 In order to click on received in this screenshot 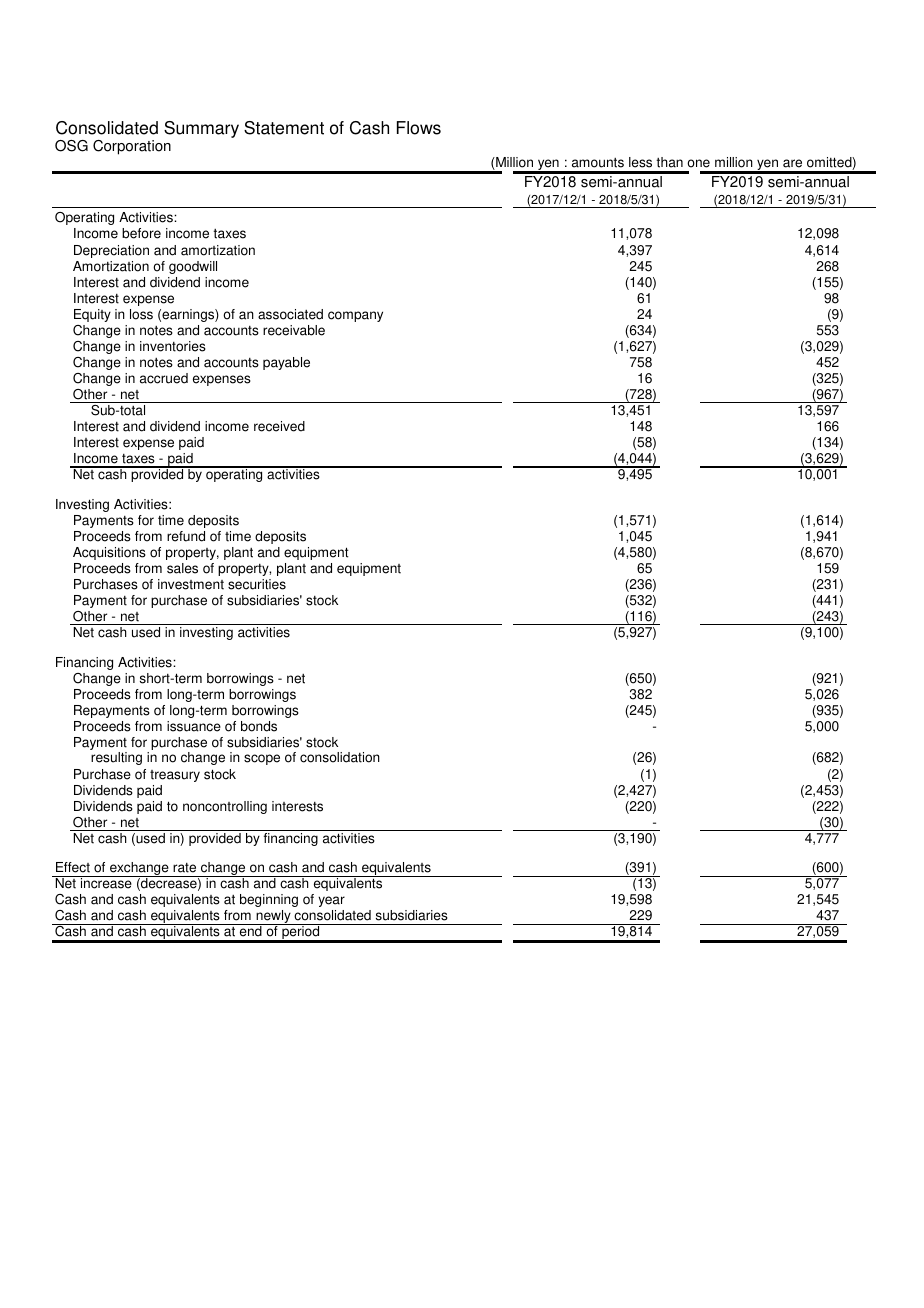, I will do `click(279, 426)`.
